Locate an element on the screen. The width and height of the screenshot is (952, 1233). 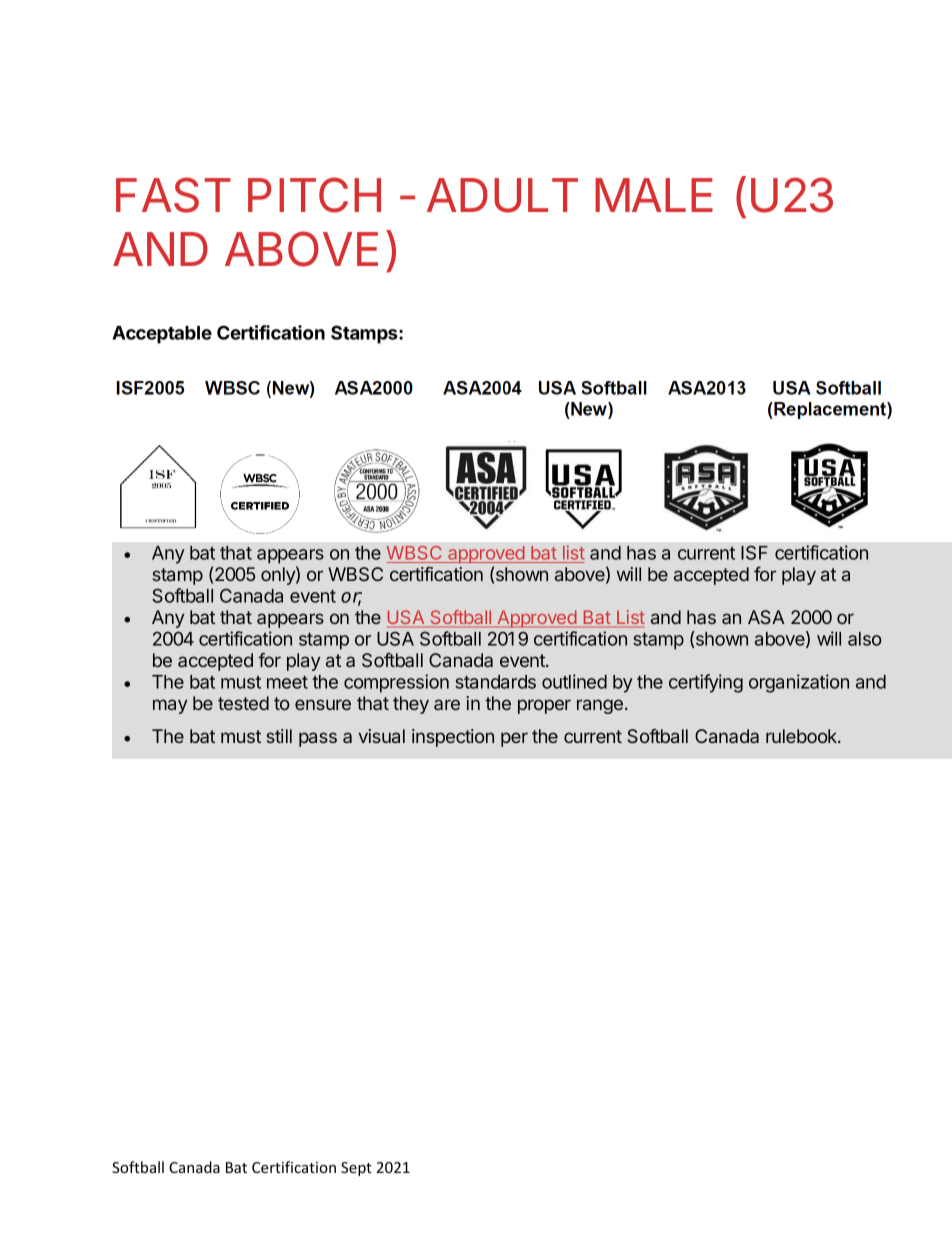
MALE is located at coordinates (654, 195).
